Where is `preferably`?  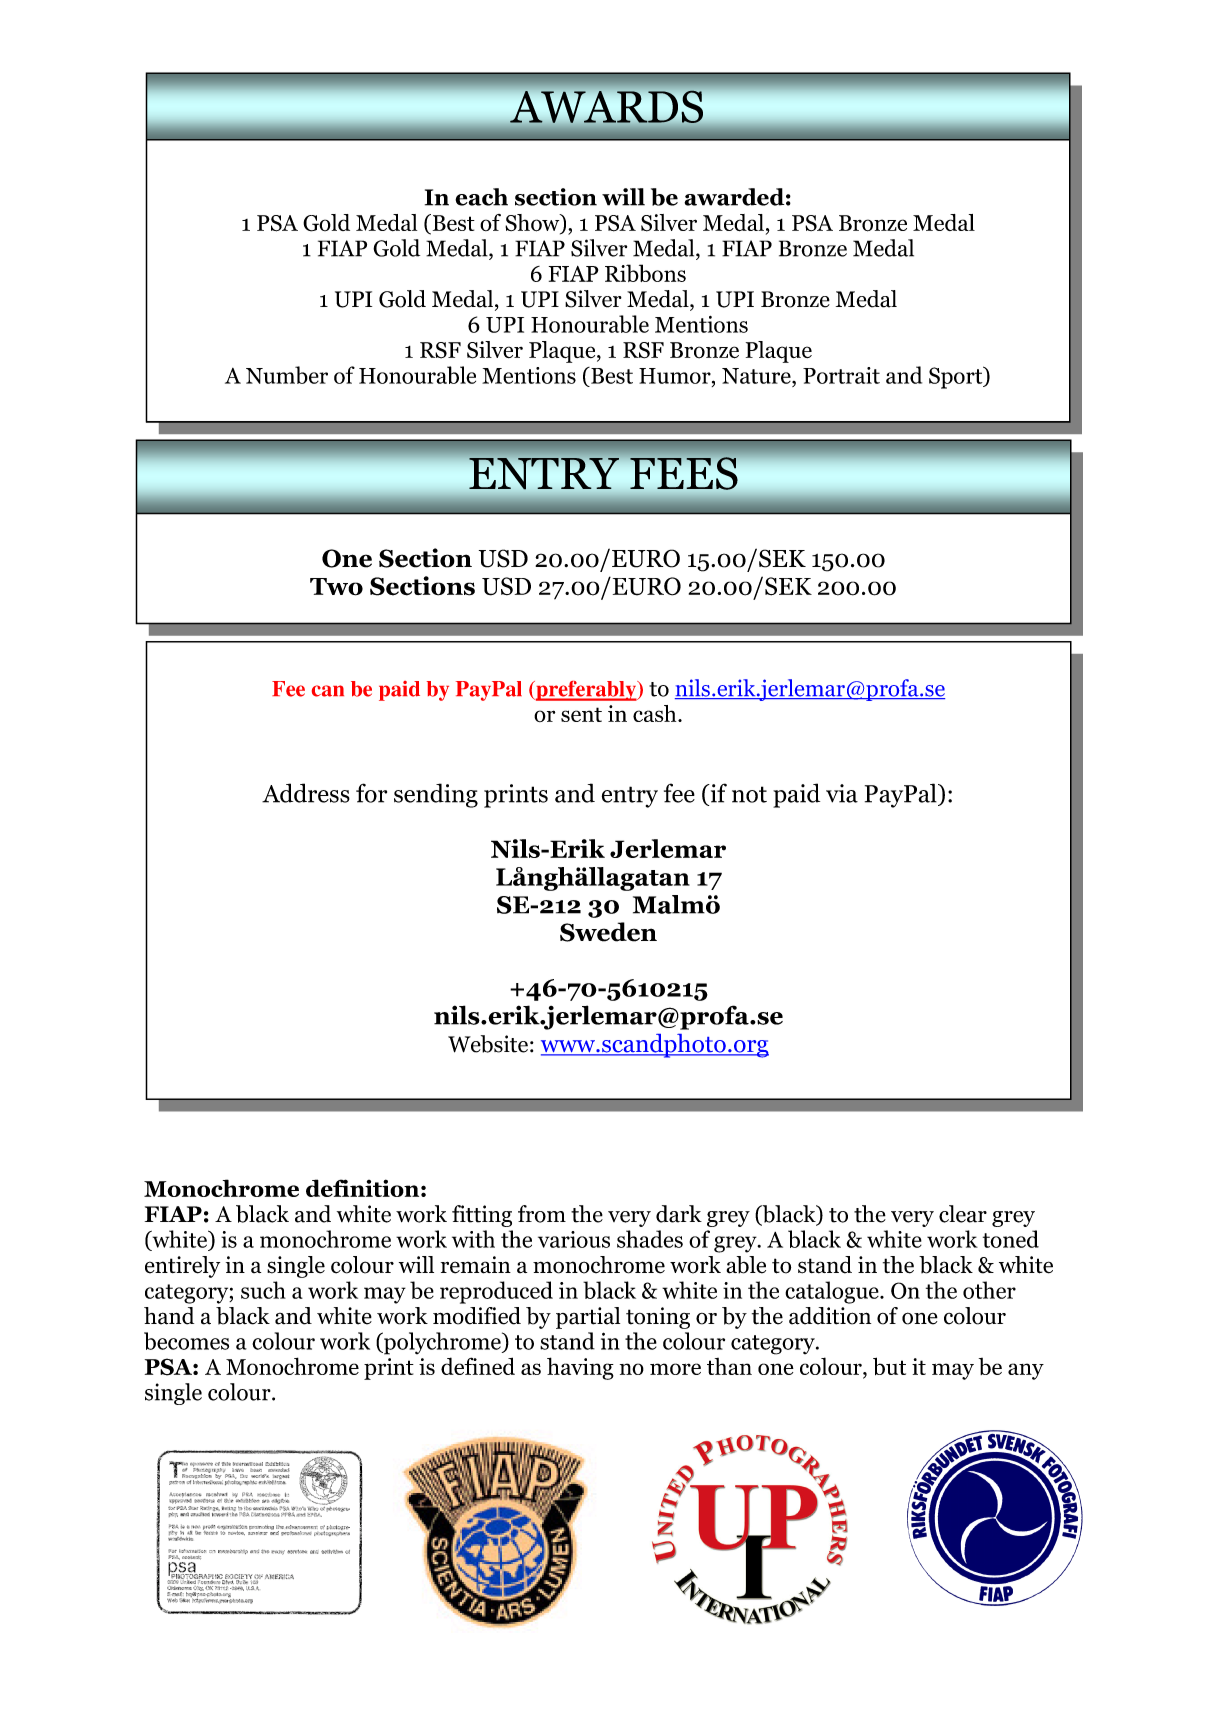 preferably is located at coordinates (586, 691).
